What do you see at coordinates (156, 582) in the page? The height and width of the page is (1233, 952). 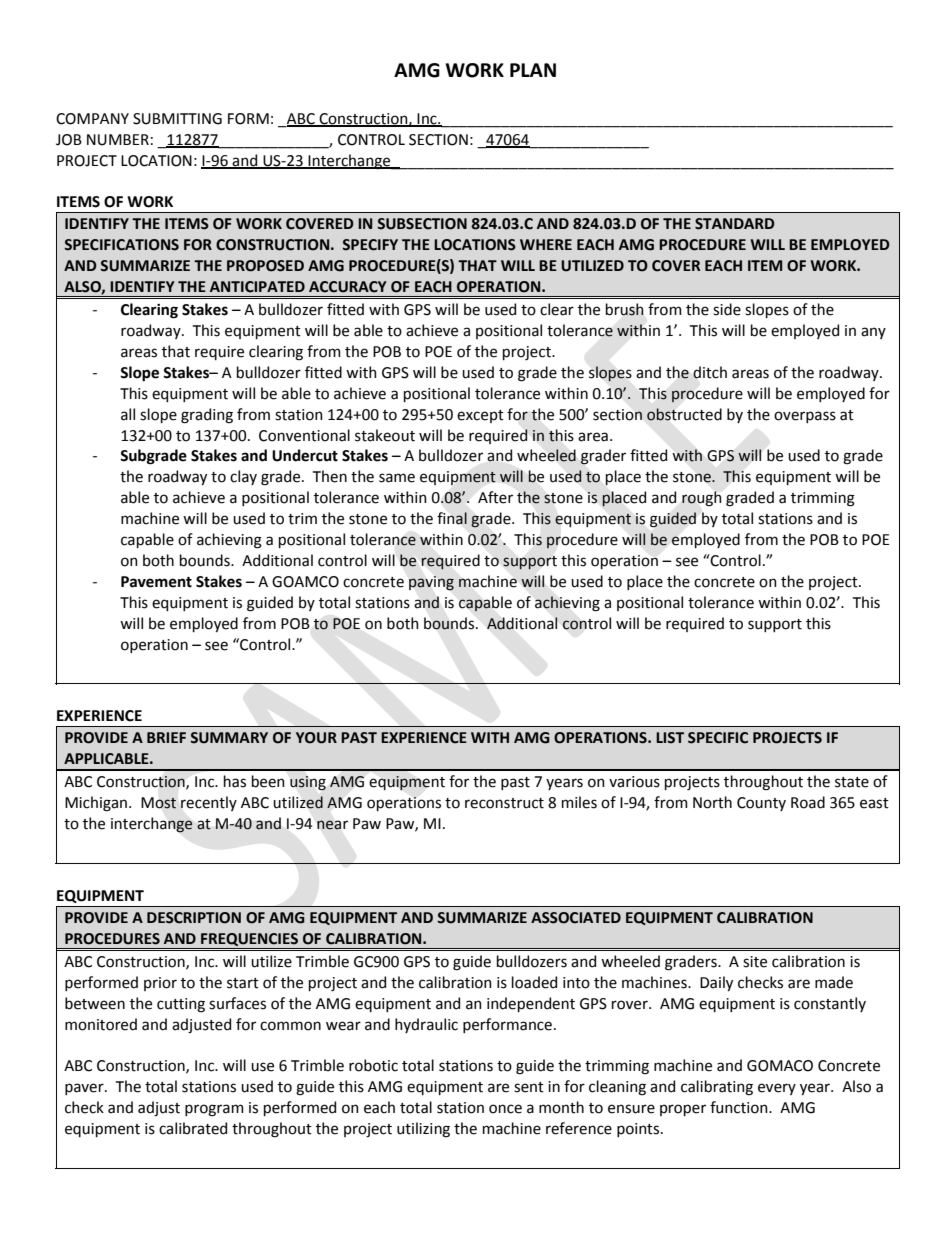 I see `Pavement` at bounding box center [156, 582].
